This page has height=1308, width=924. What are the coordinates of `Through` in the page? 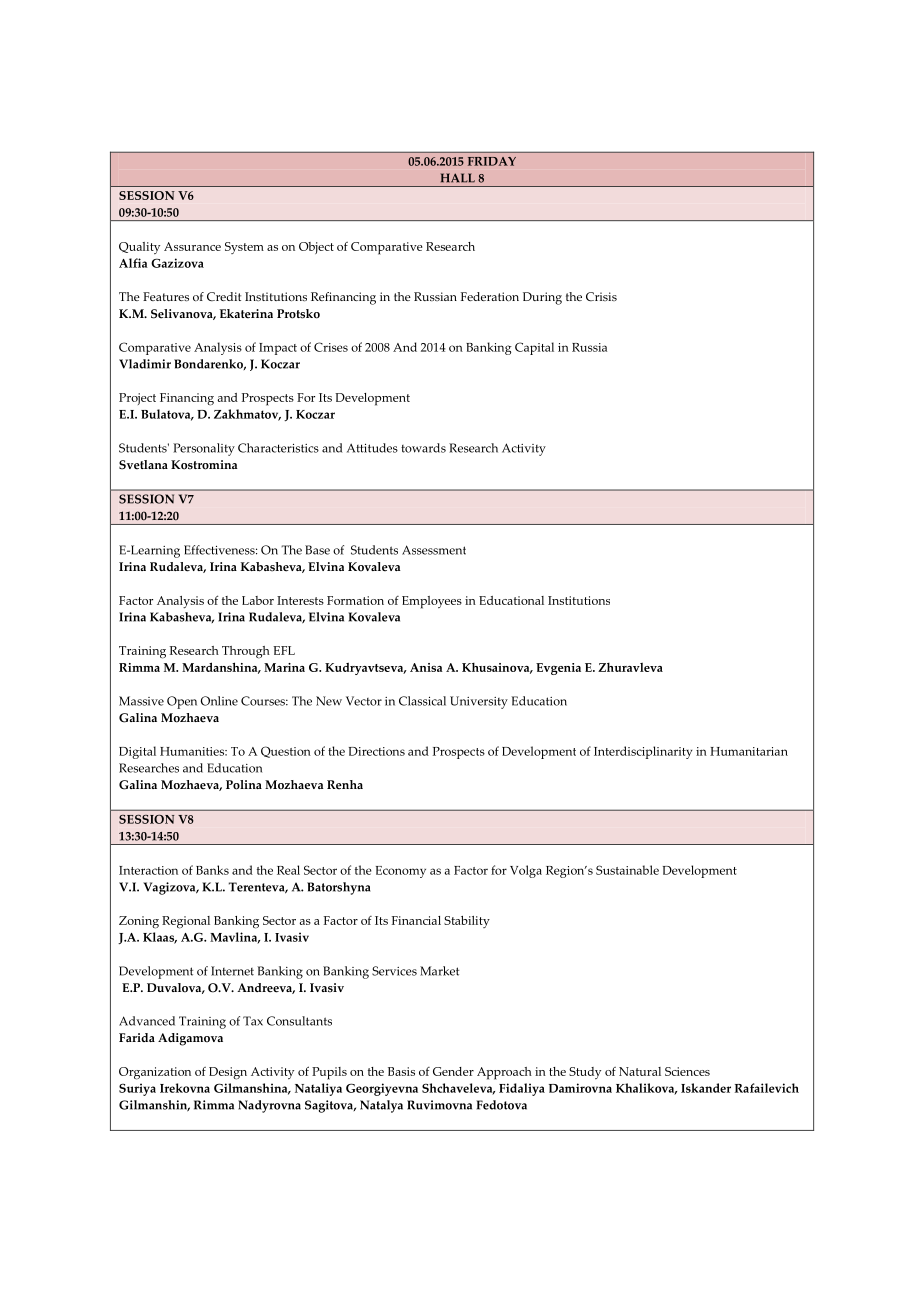 It's located at (246, 652).
